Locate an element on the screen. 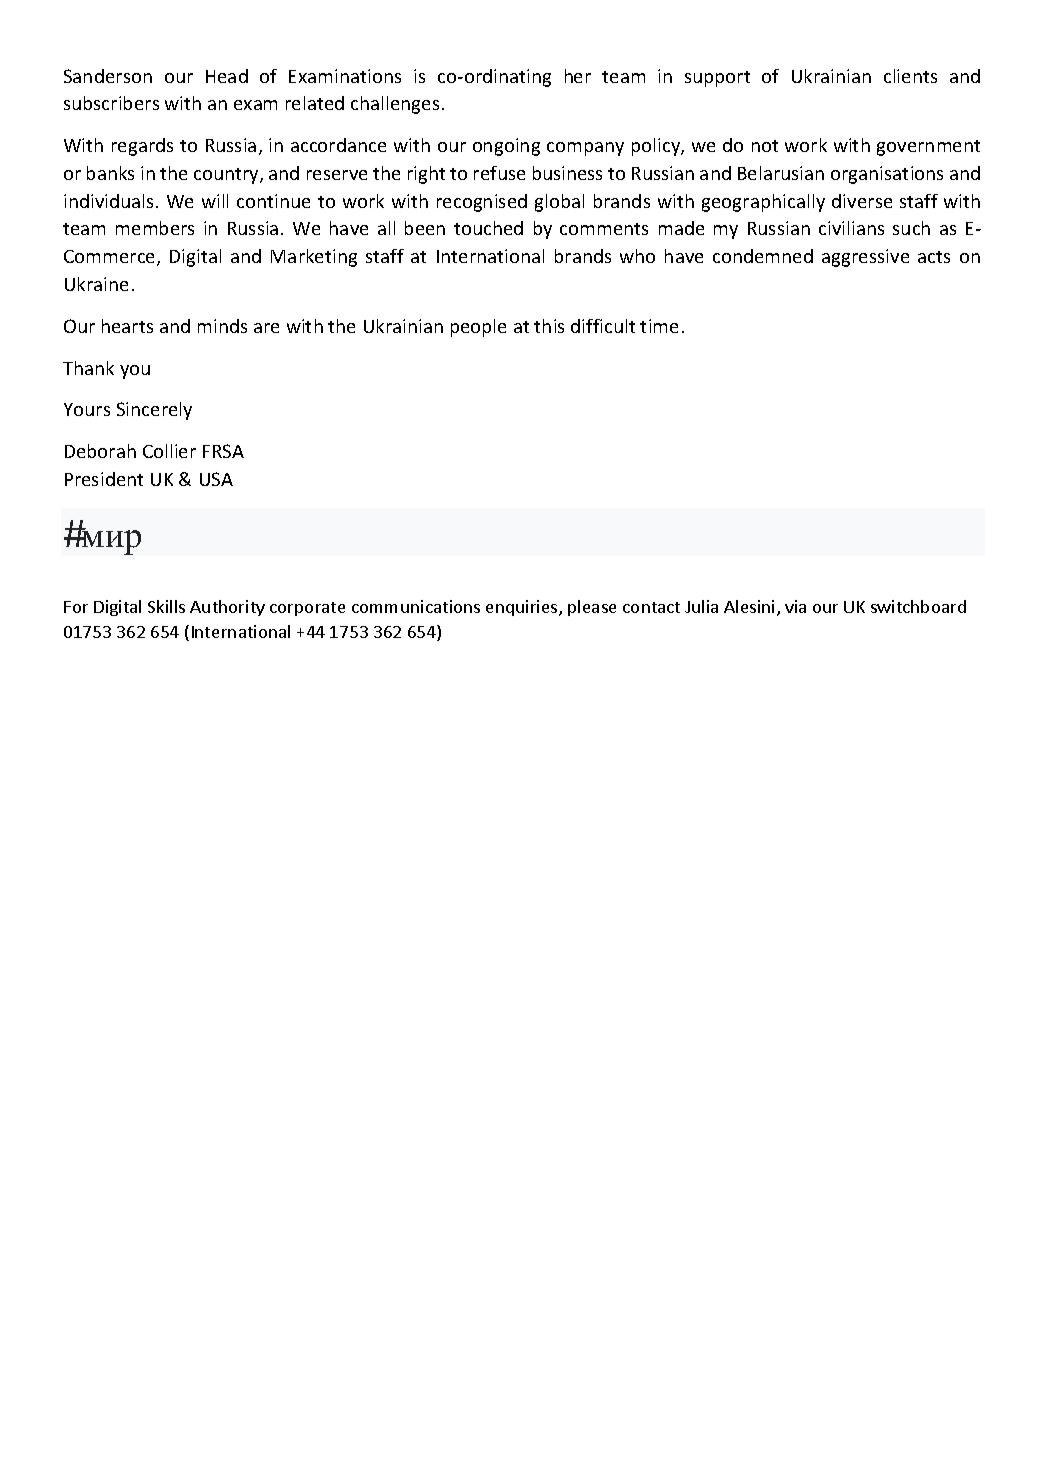  via is located at coordinates (795, 606).
